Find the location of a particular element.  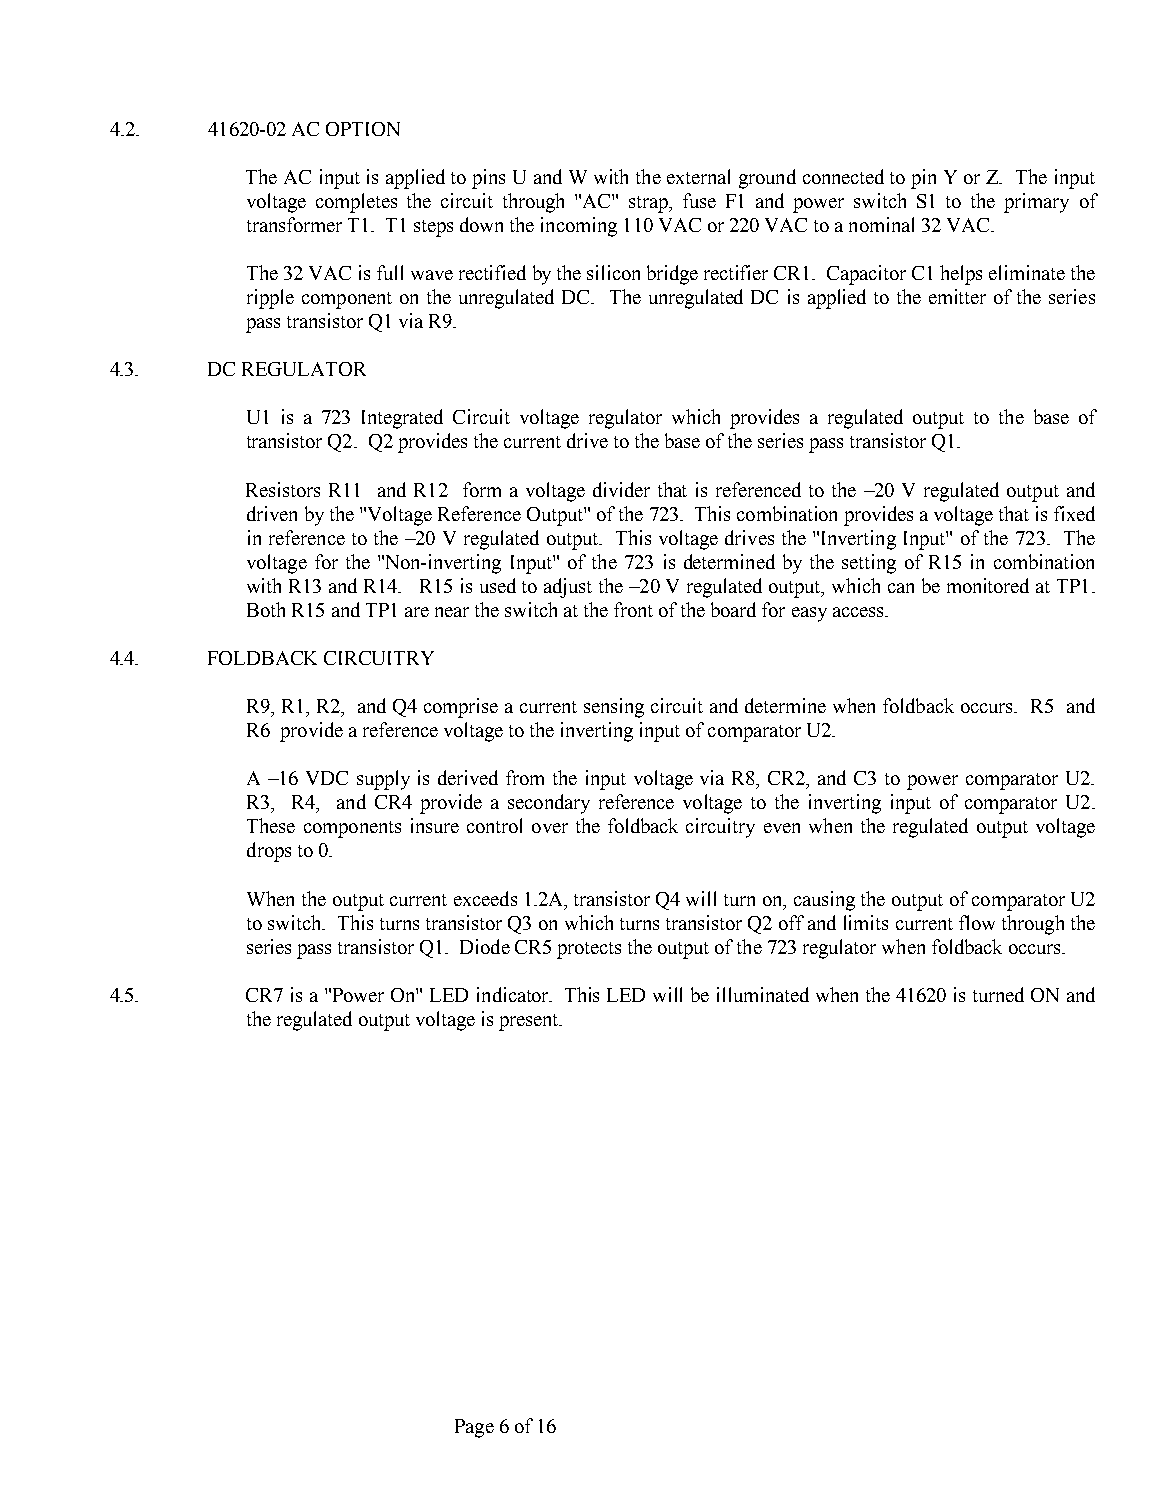

completes is located at coordinates (356, 203).
